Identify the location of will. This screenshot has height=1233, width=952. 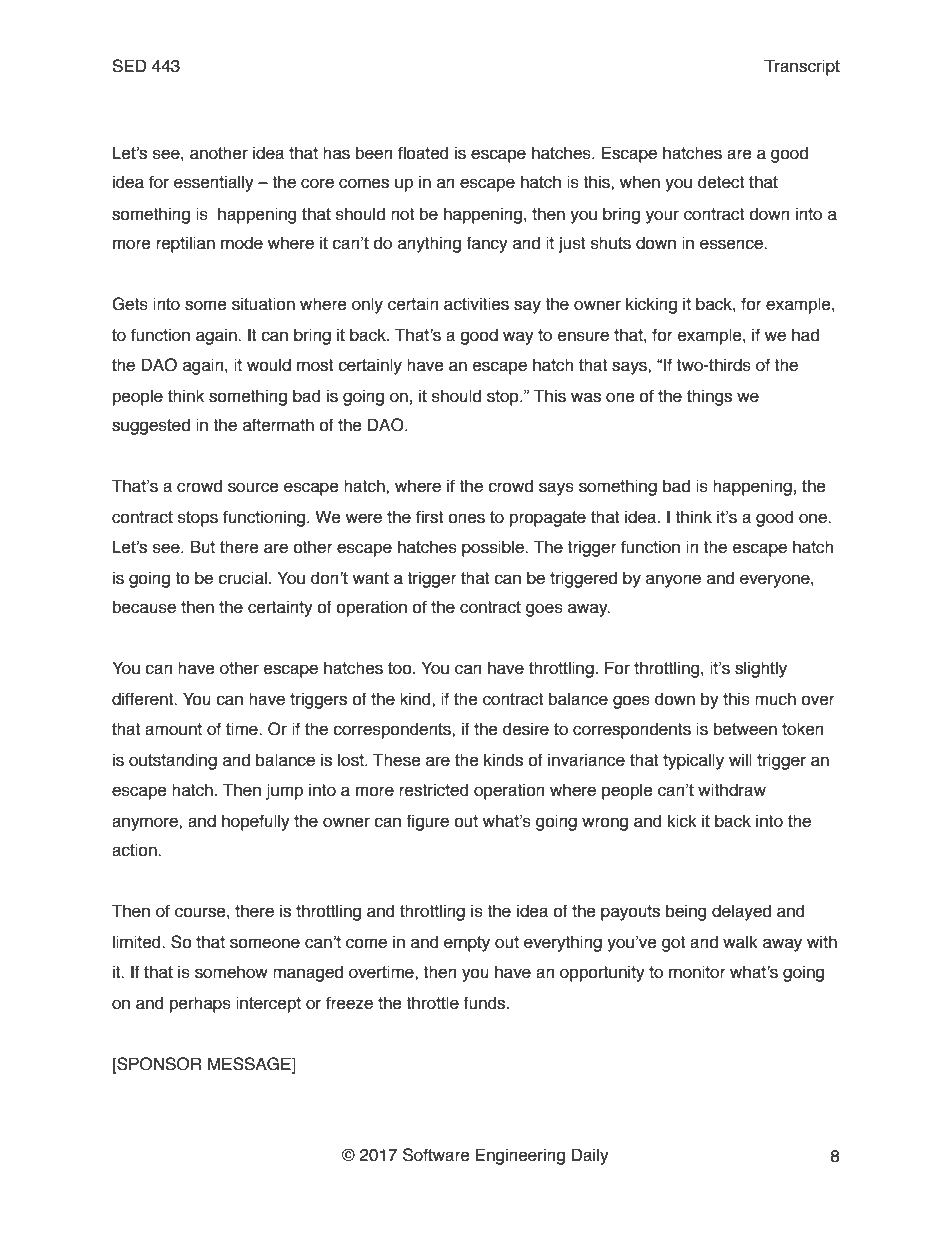
(740, 759).
